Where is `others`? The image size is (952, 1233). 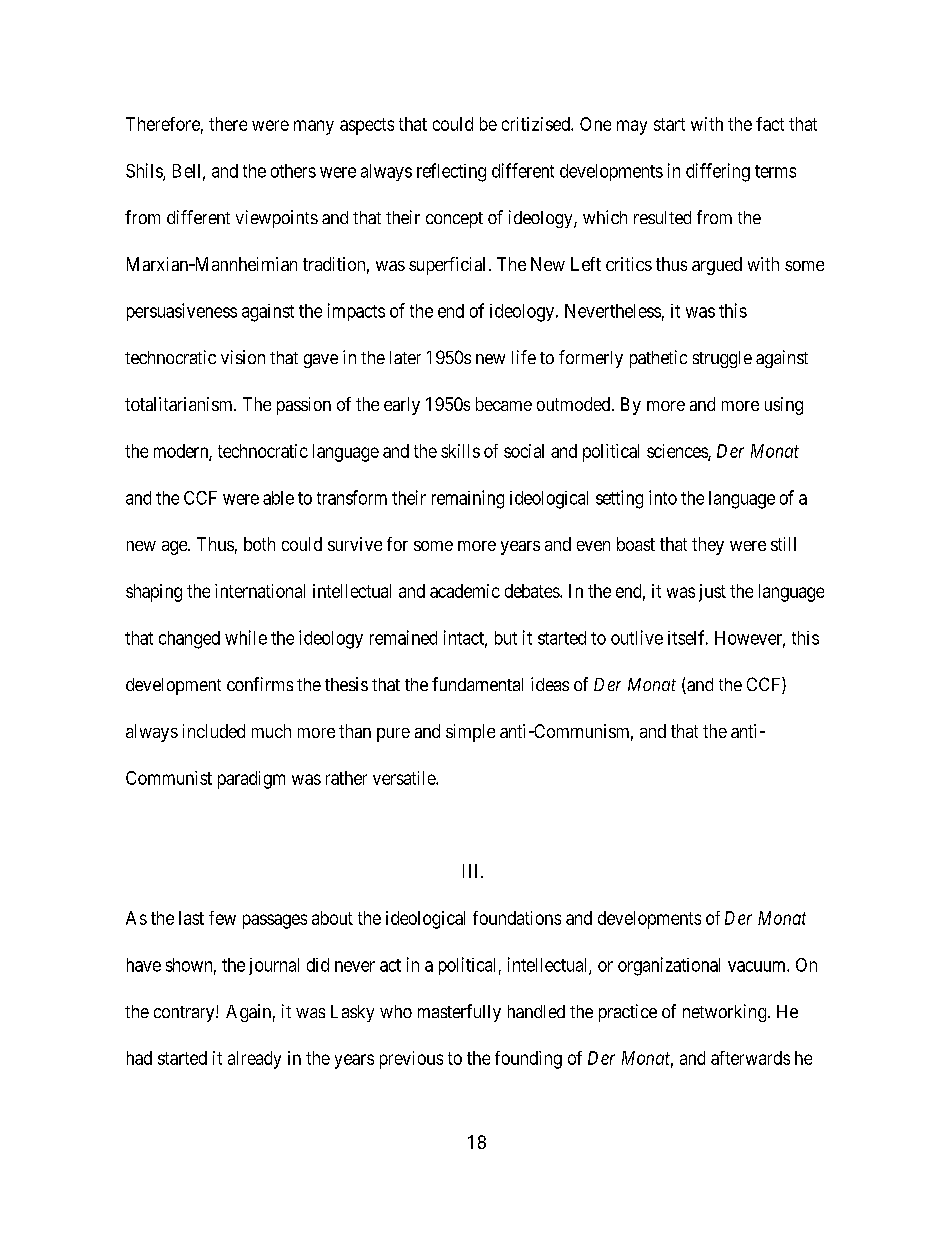
others is located at coordinates (293, 171).
